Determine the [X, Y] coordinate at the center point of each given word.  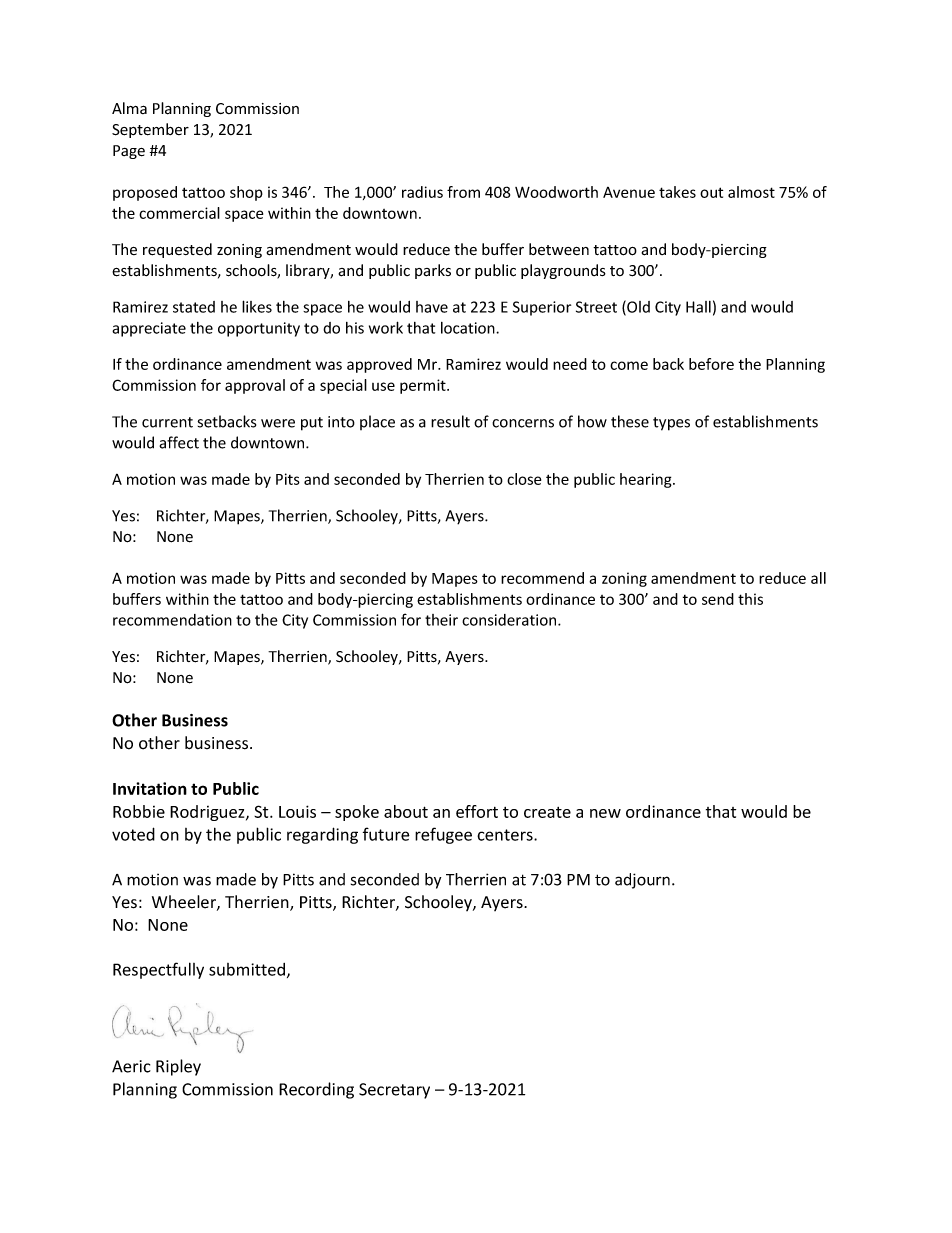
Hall [698, 307]
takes [677, 192]
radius [422, 192]
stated [194, 307]
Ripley [178, 1067]
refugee [443, 835]
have [432, 307]
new [605, 813]
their [441, 620]
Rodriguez [208, 813]
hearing [647, 480]
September [150, 130]
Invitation [150, 788]
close [524, 479]
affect [179, 442]
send [718, 599]
